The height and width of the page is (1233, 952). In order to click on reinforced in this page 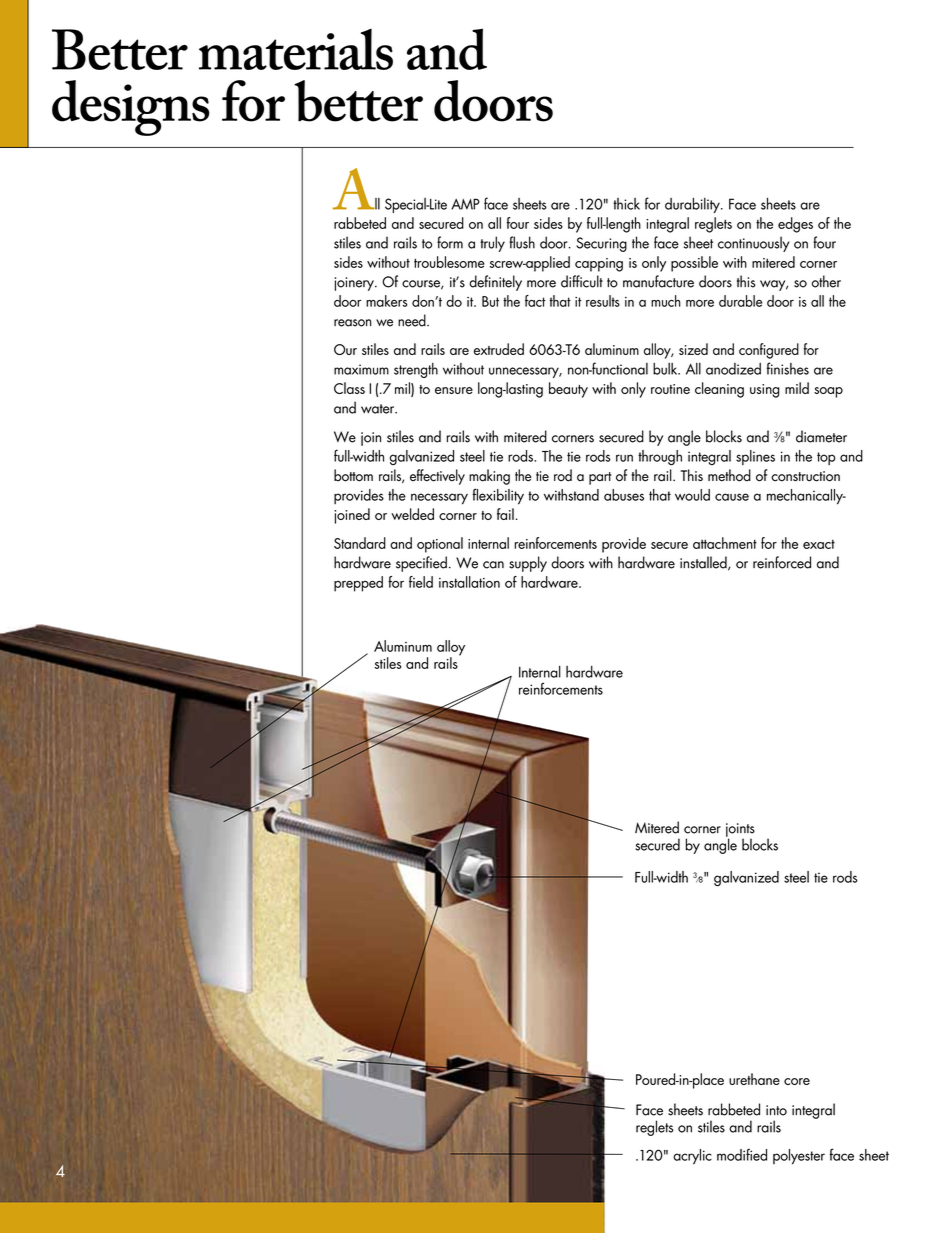, I will do `click(782, 562)`.
